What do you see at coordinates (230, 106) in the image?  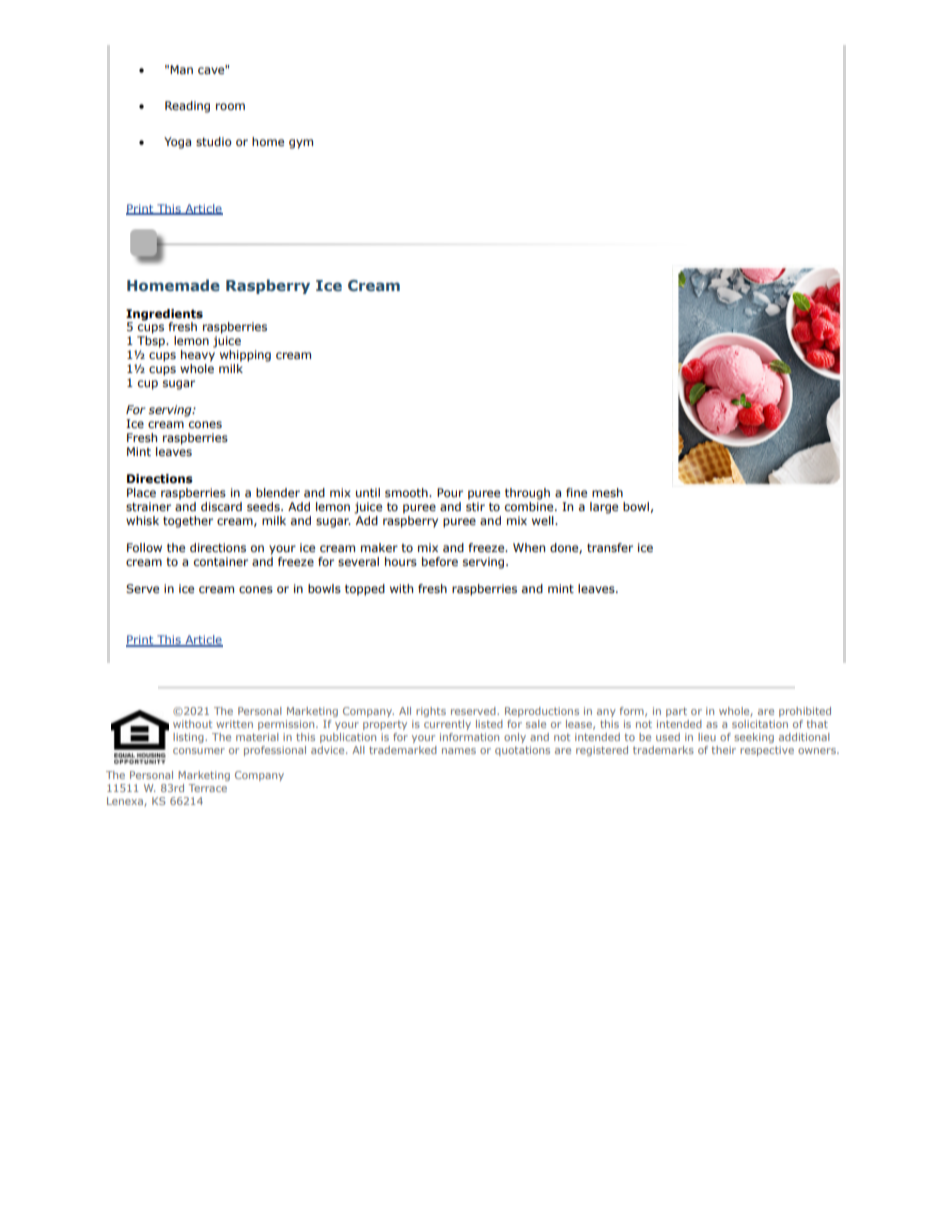 I see `room` at bounding box center [230, 106].
